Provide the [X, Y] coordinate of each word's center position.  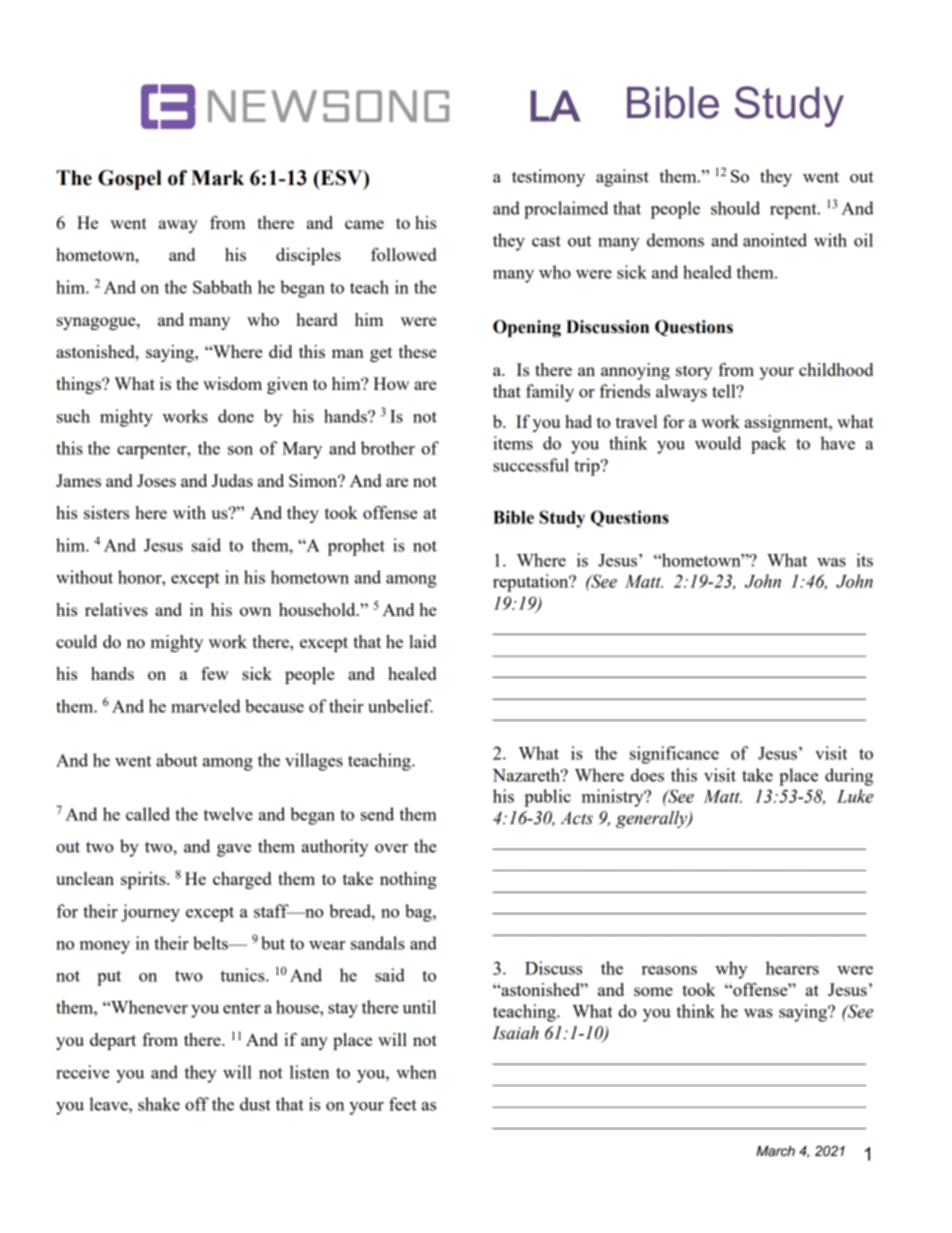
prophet [356, 547]
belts [211, 943]
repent [794, 211]
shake [159, 1104]
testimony [548, 178]
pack [768, 445]
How [391, 383]
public [547, 798]
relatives [116, 609]
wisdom [232, 383]
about [177, 760]
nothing [408, 880]
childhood [836, 369]
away [178, 226]
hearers [792, 968]
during [849, 777]
